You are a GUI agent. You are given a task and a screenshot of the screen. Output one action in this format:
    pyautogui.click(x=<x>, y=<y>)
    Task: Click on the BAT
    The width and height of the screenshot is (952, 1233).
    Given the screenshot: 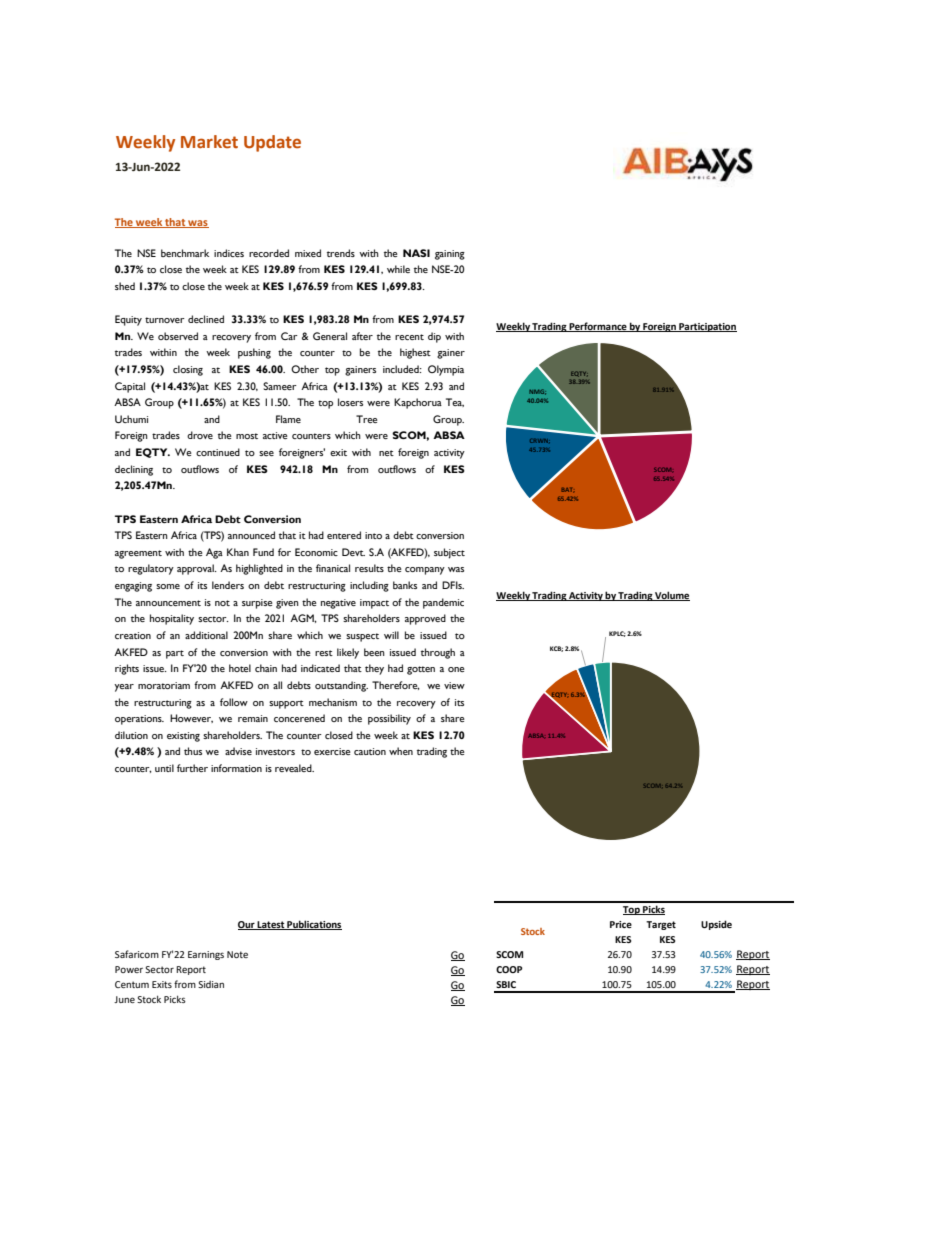 What is the action you would take?
    pyautogui.click(x=568, y=490)
